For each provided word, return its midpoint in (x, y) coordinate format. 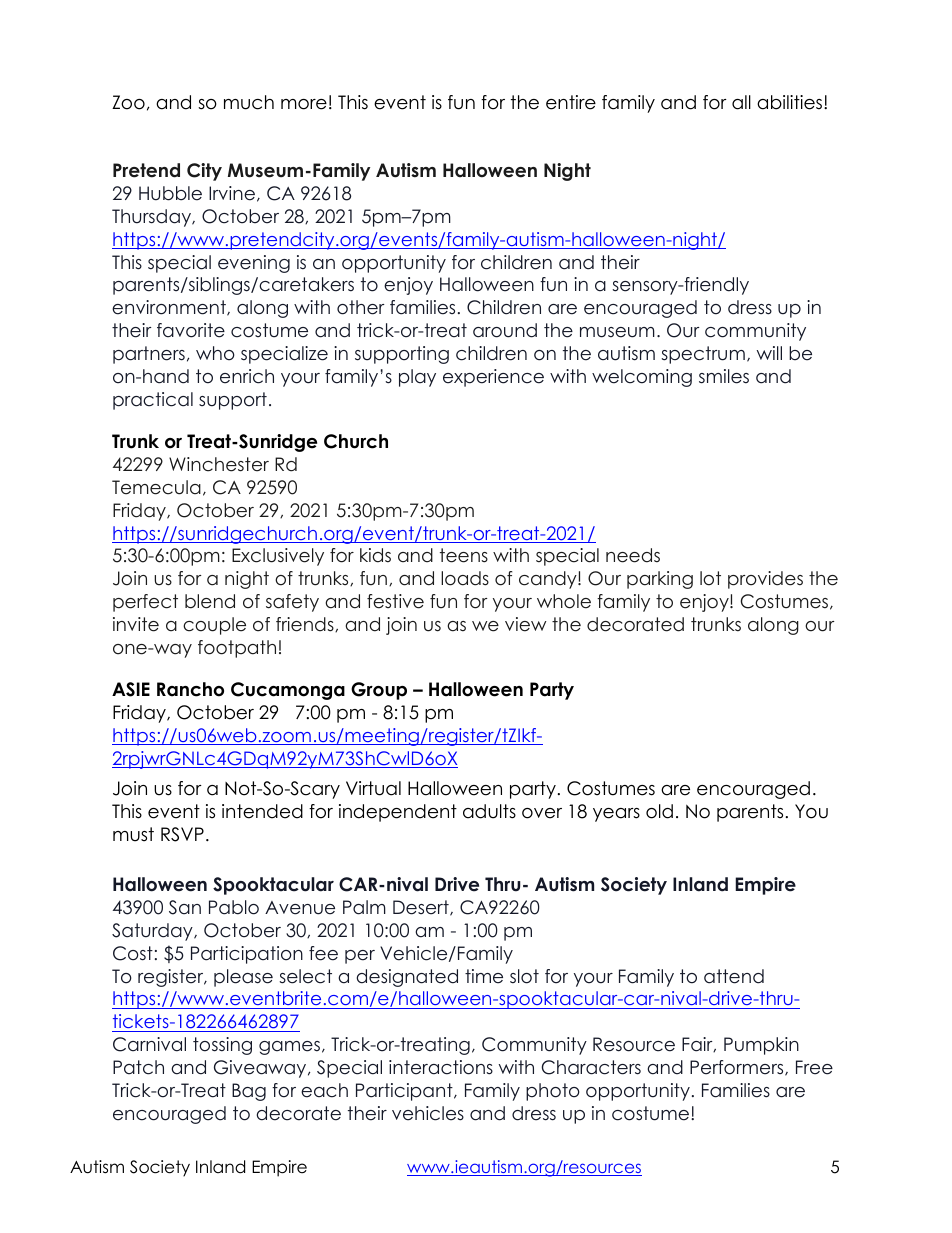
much (249, 102)
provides (765, 580)
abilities (791, 102)
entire (571, 102)
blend (210, 601)
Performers (738, 1068)
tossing (222, 1046)
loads (465, 578)
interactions (441, 1067)
